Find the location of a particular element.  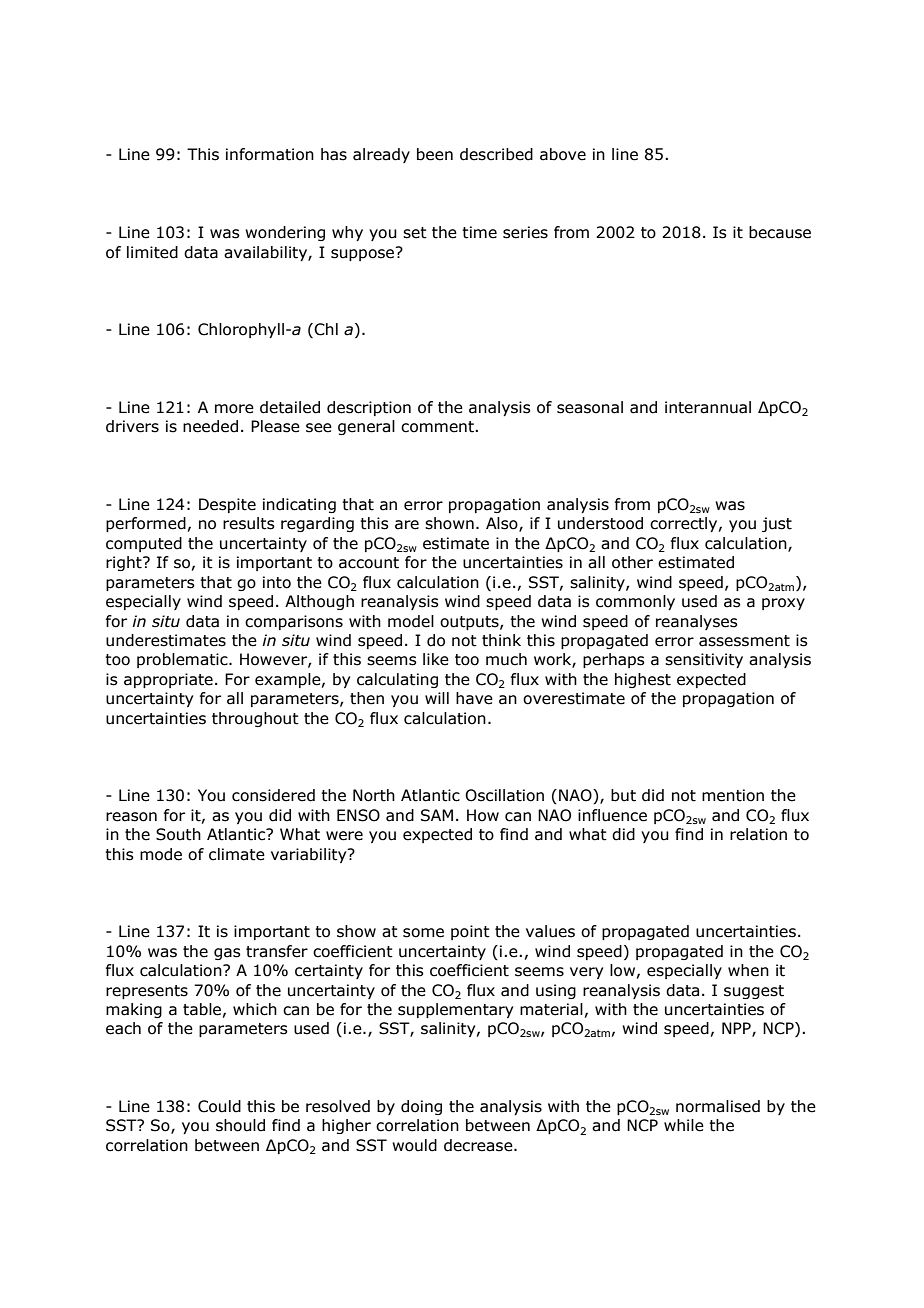

information is located at coordinates (270, 154).
